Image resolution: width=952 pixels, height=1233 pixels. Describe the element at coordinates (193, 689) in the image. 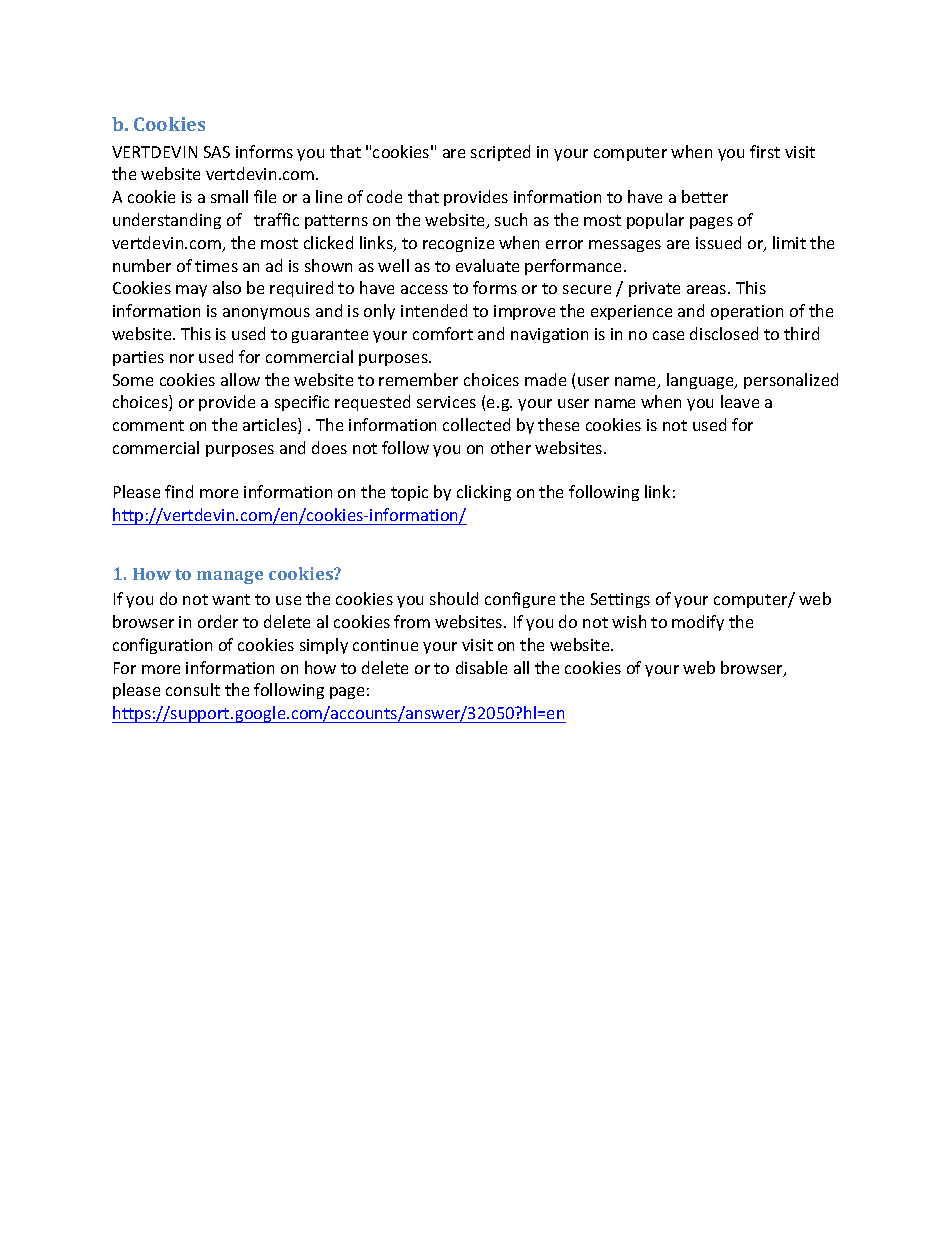

I see `consult` at that location.
